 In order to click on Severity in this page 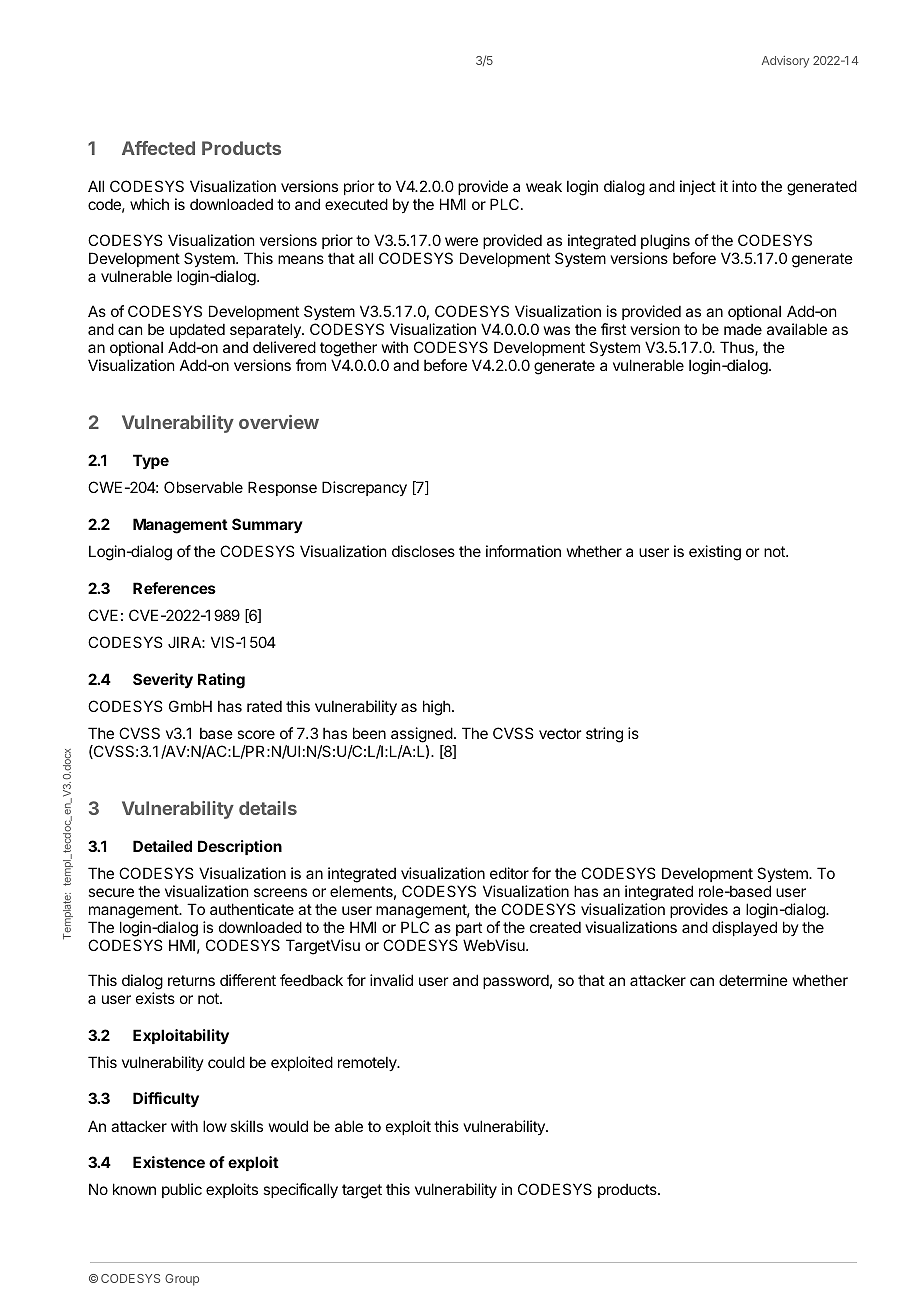, I will do `click(163, 680)`.
